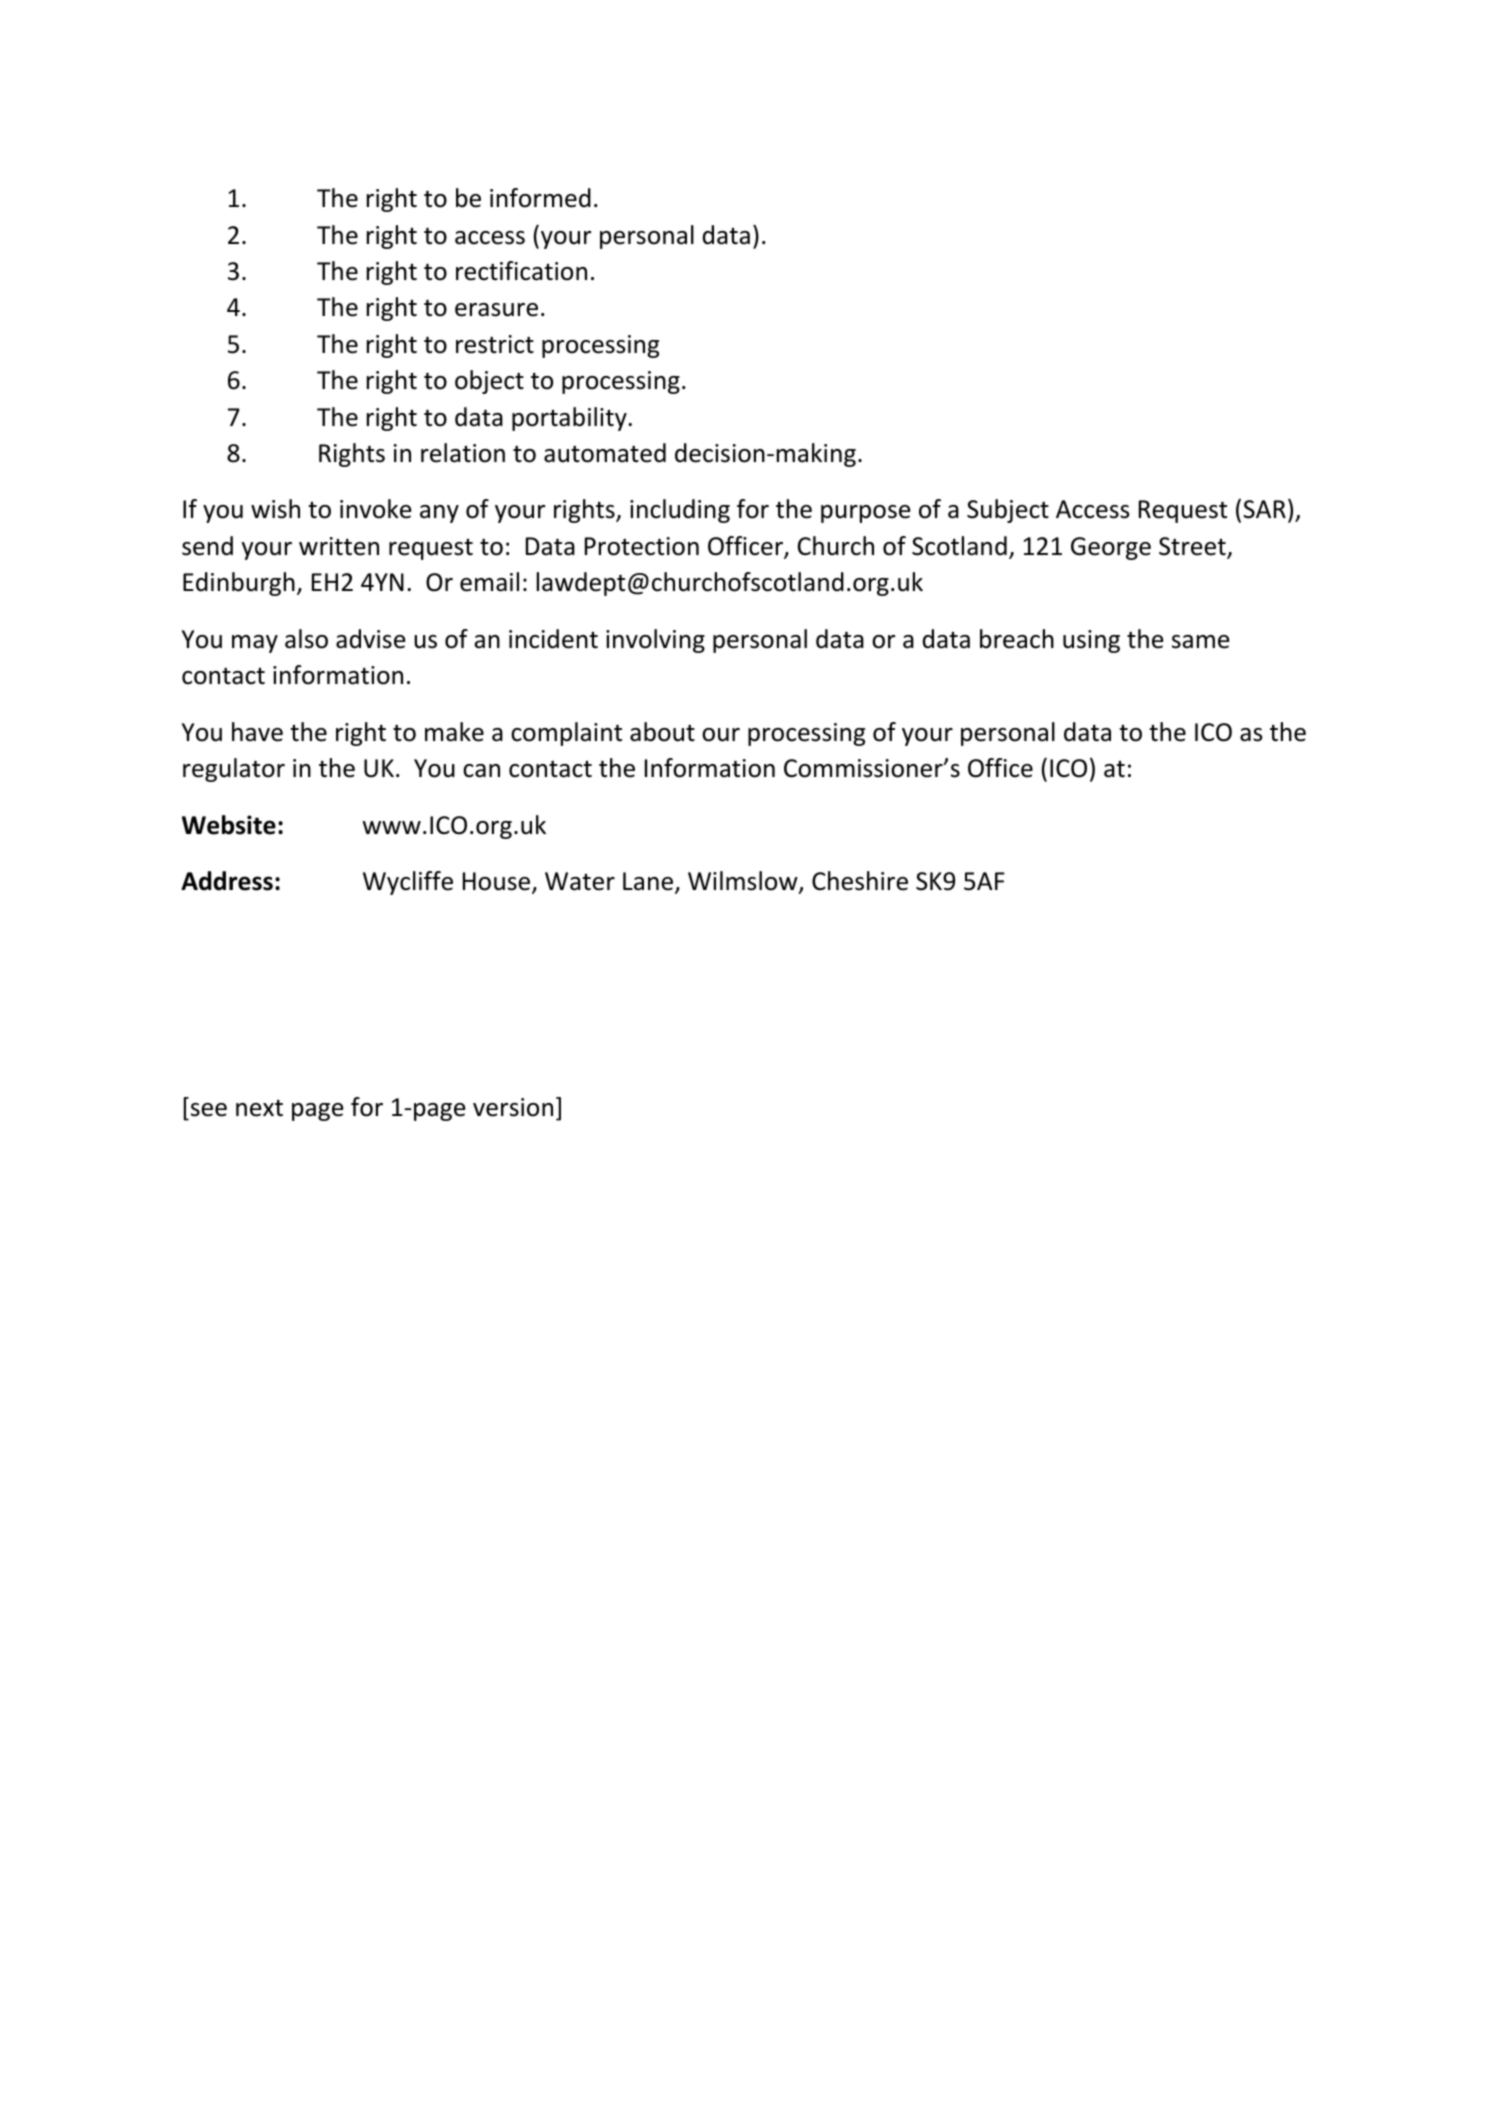  I want to click on informed, so click(540, 198).
